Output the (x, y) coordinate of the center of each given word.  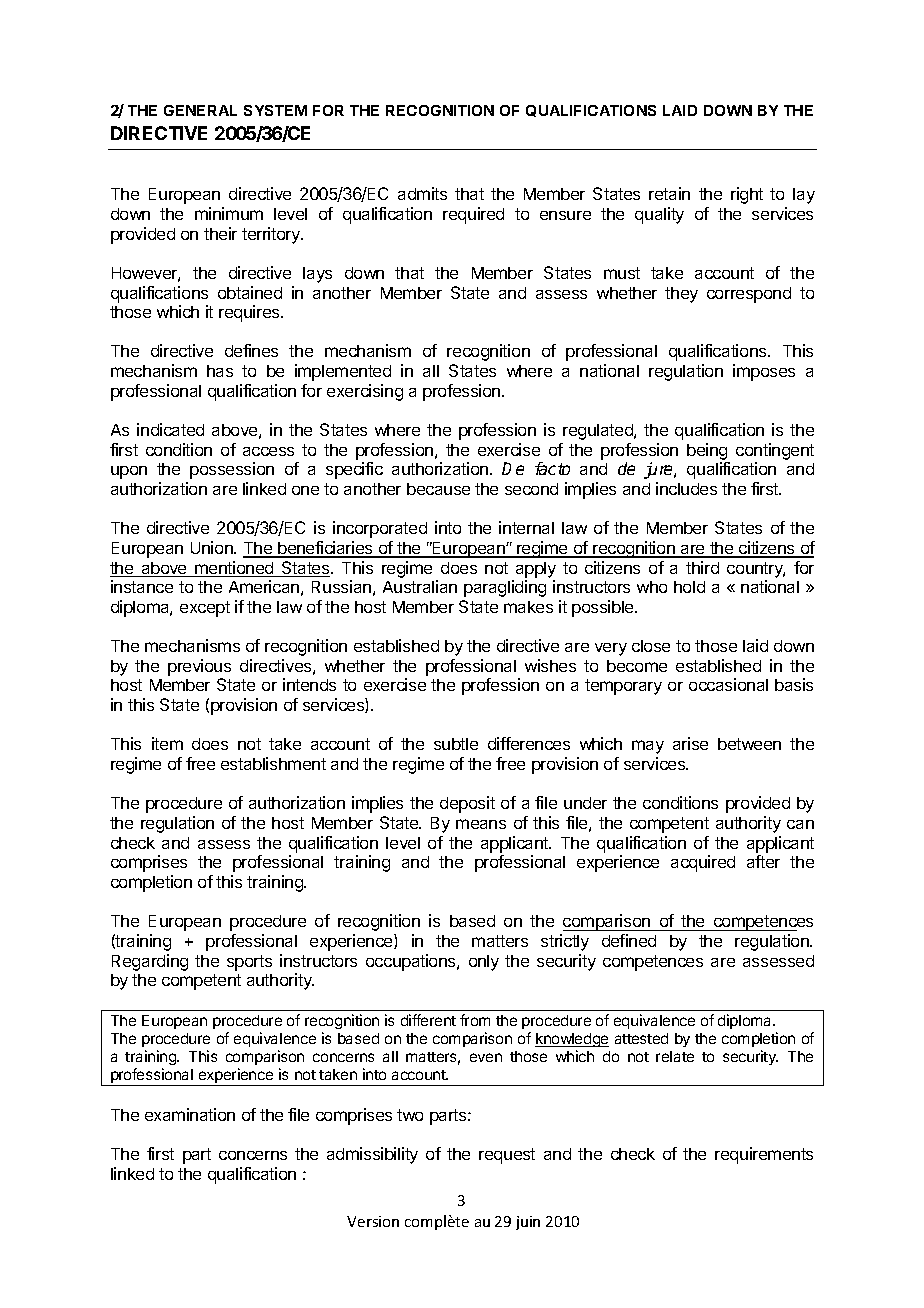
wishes (550, 665)
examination (190, 1114)
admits (422, 193)
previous (199, 667)
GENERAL (200, 110)
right (747, 195)
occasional (728, 684)
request (507, 1156)
